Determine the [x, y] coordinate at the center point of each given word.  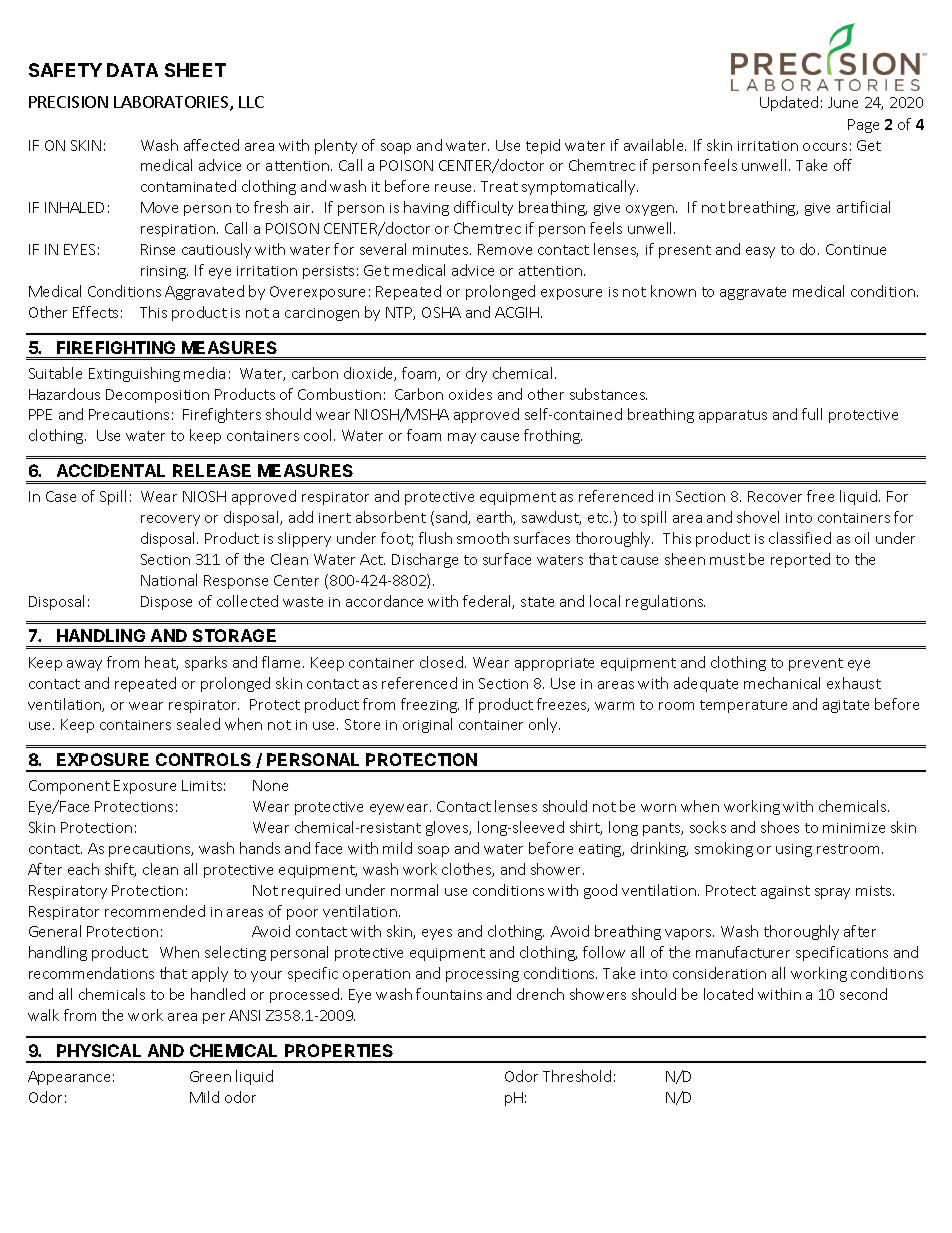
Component [69, 787]
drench [540, 994]
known [673, 291]
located [728, 994]
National [169, 580]
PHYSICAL [99, 1050]
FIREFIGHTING [116, 347]
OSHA [441, 312]
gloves [448, 828]
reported [800, 560]
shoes [780, 827]
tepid [543, 146]
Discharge [425, 560]
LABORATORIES [172, 103]
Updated [789, 103]
